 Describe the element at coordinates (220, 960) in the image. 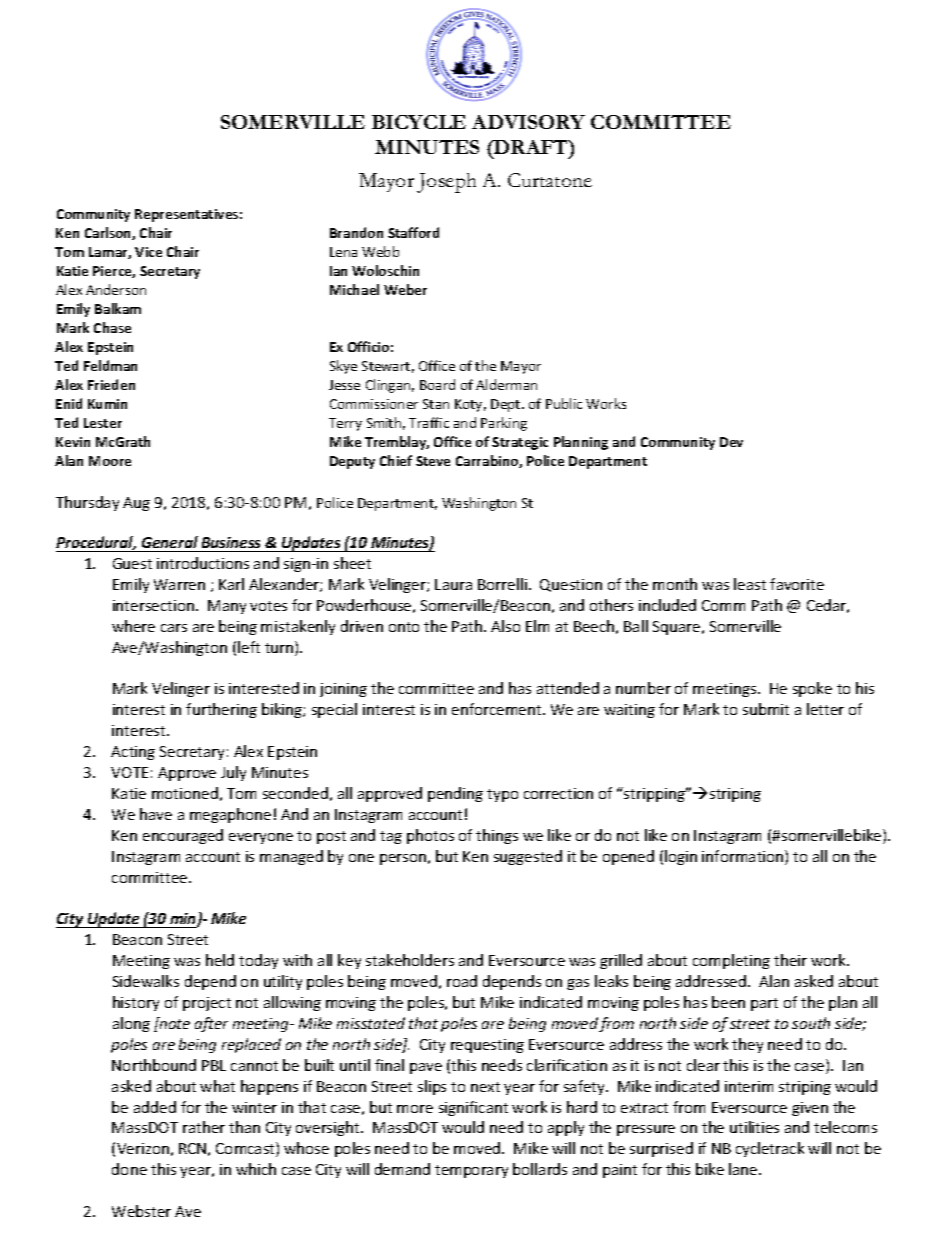

I see `held` at that location.
